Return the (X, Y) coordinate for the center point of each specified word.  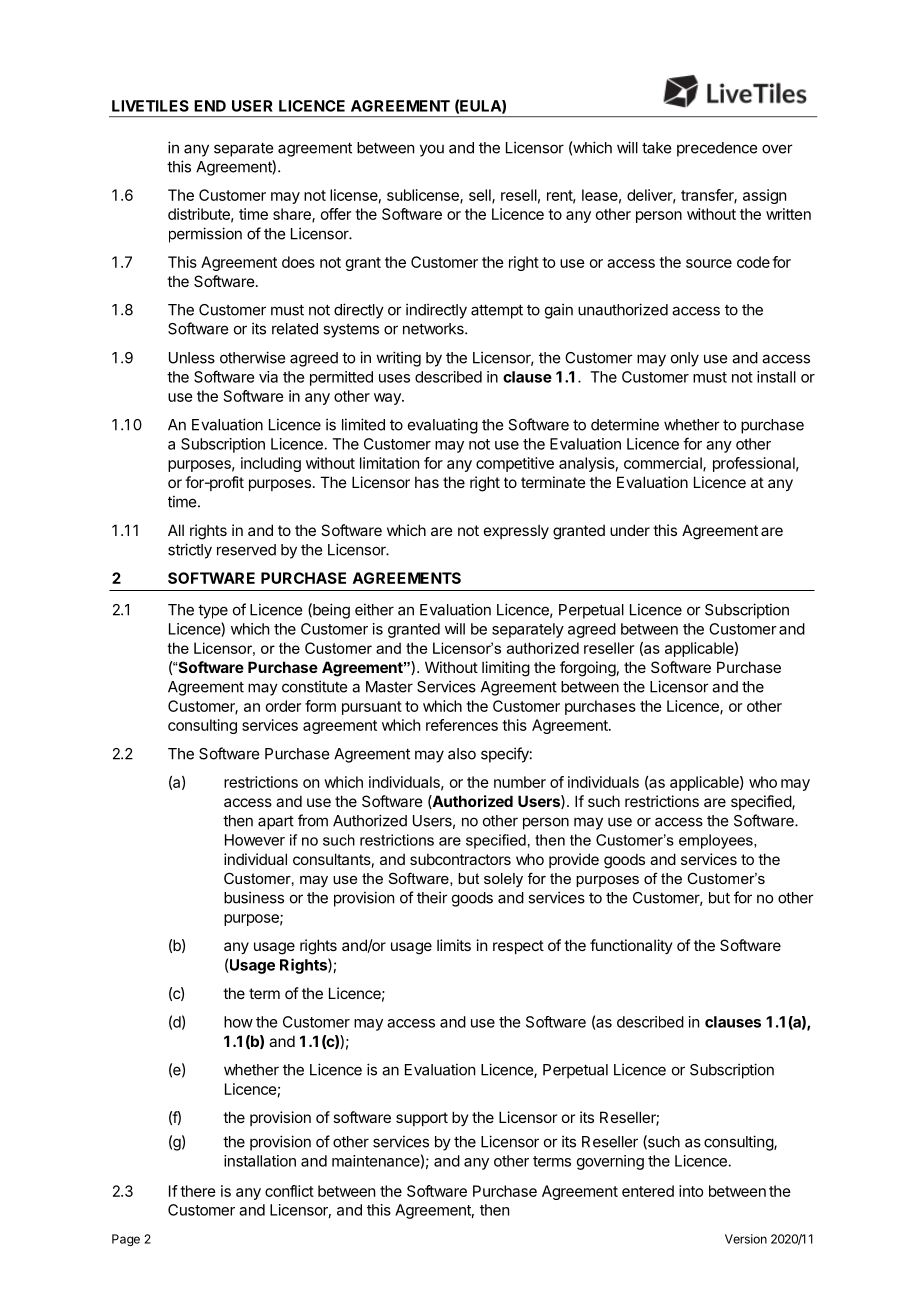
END (210, 106)
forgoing (588, 669)
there (198, 1191)
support (422, 1119)
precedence (717, 149)
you (432, 150)
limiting (506, 669)
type (213, 612)
